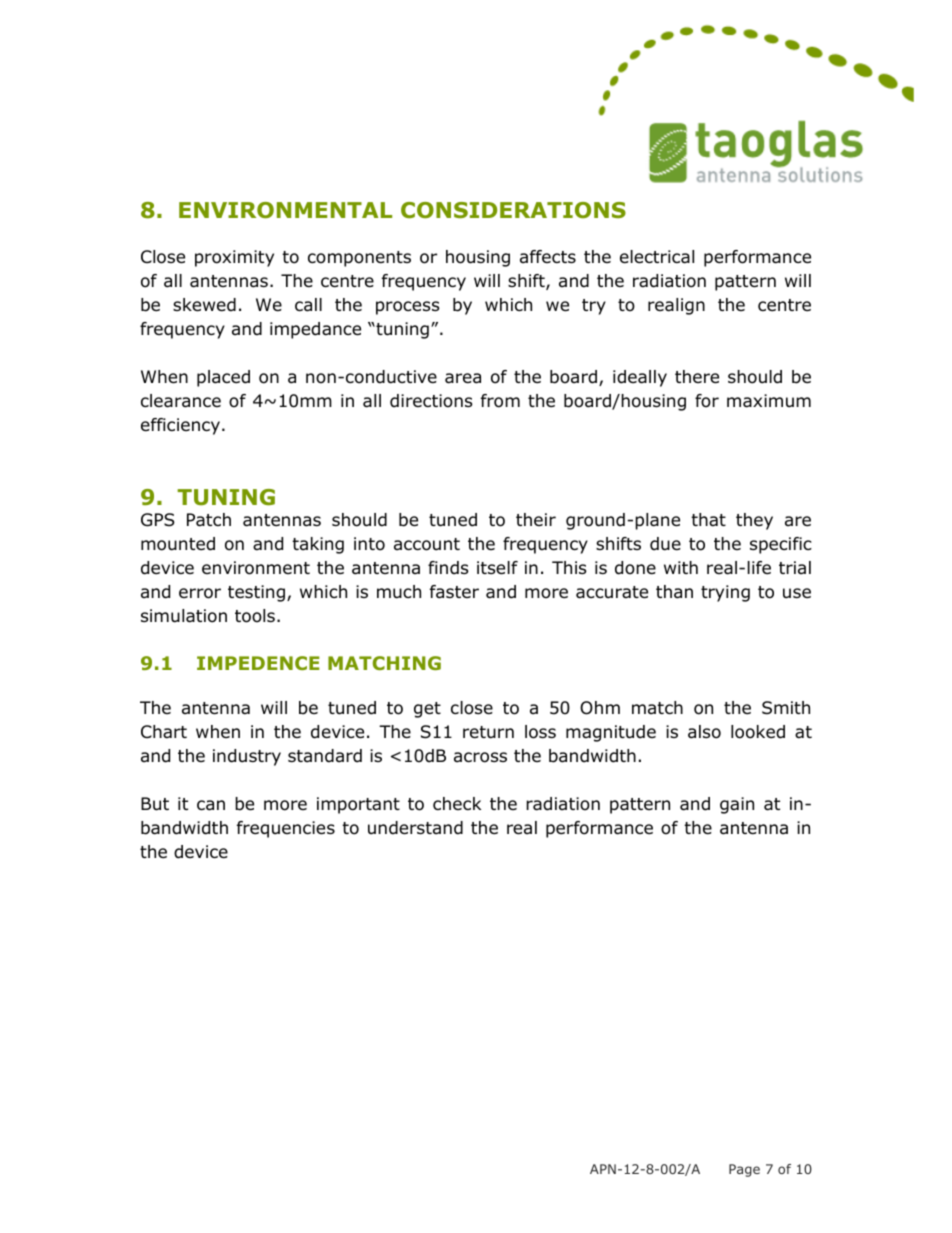 This screenshot has height=1233, width=952. What do you see at coordinates (704, 732) in the screenshot?
I see `also` at bounding box center [704, 732].
